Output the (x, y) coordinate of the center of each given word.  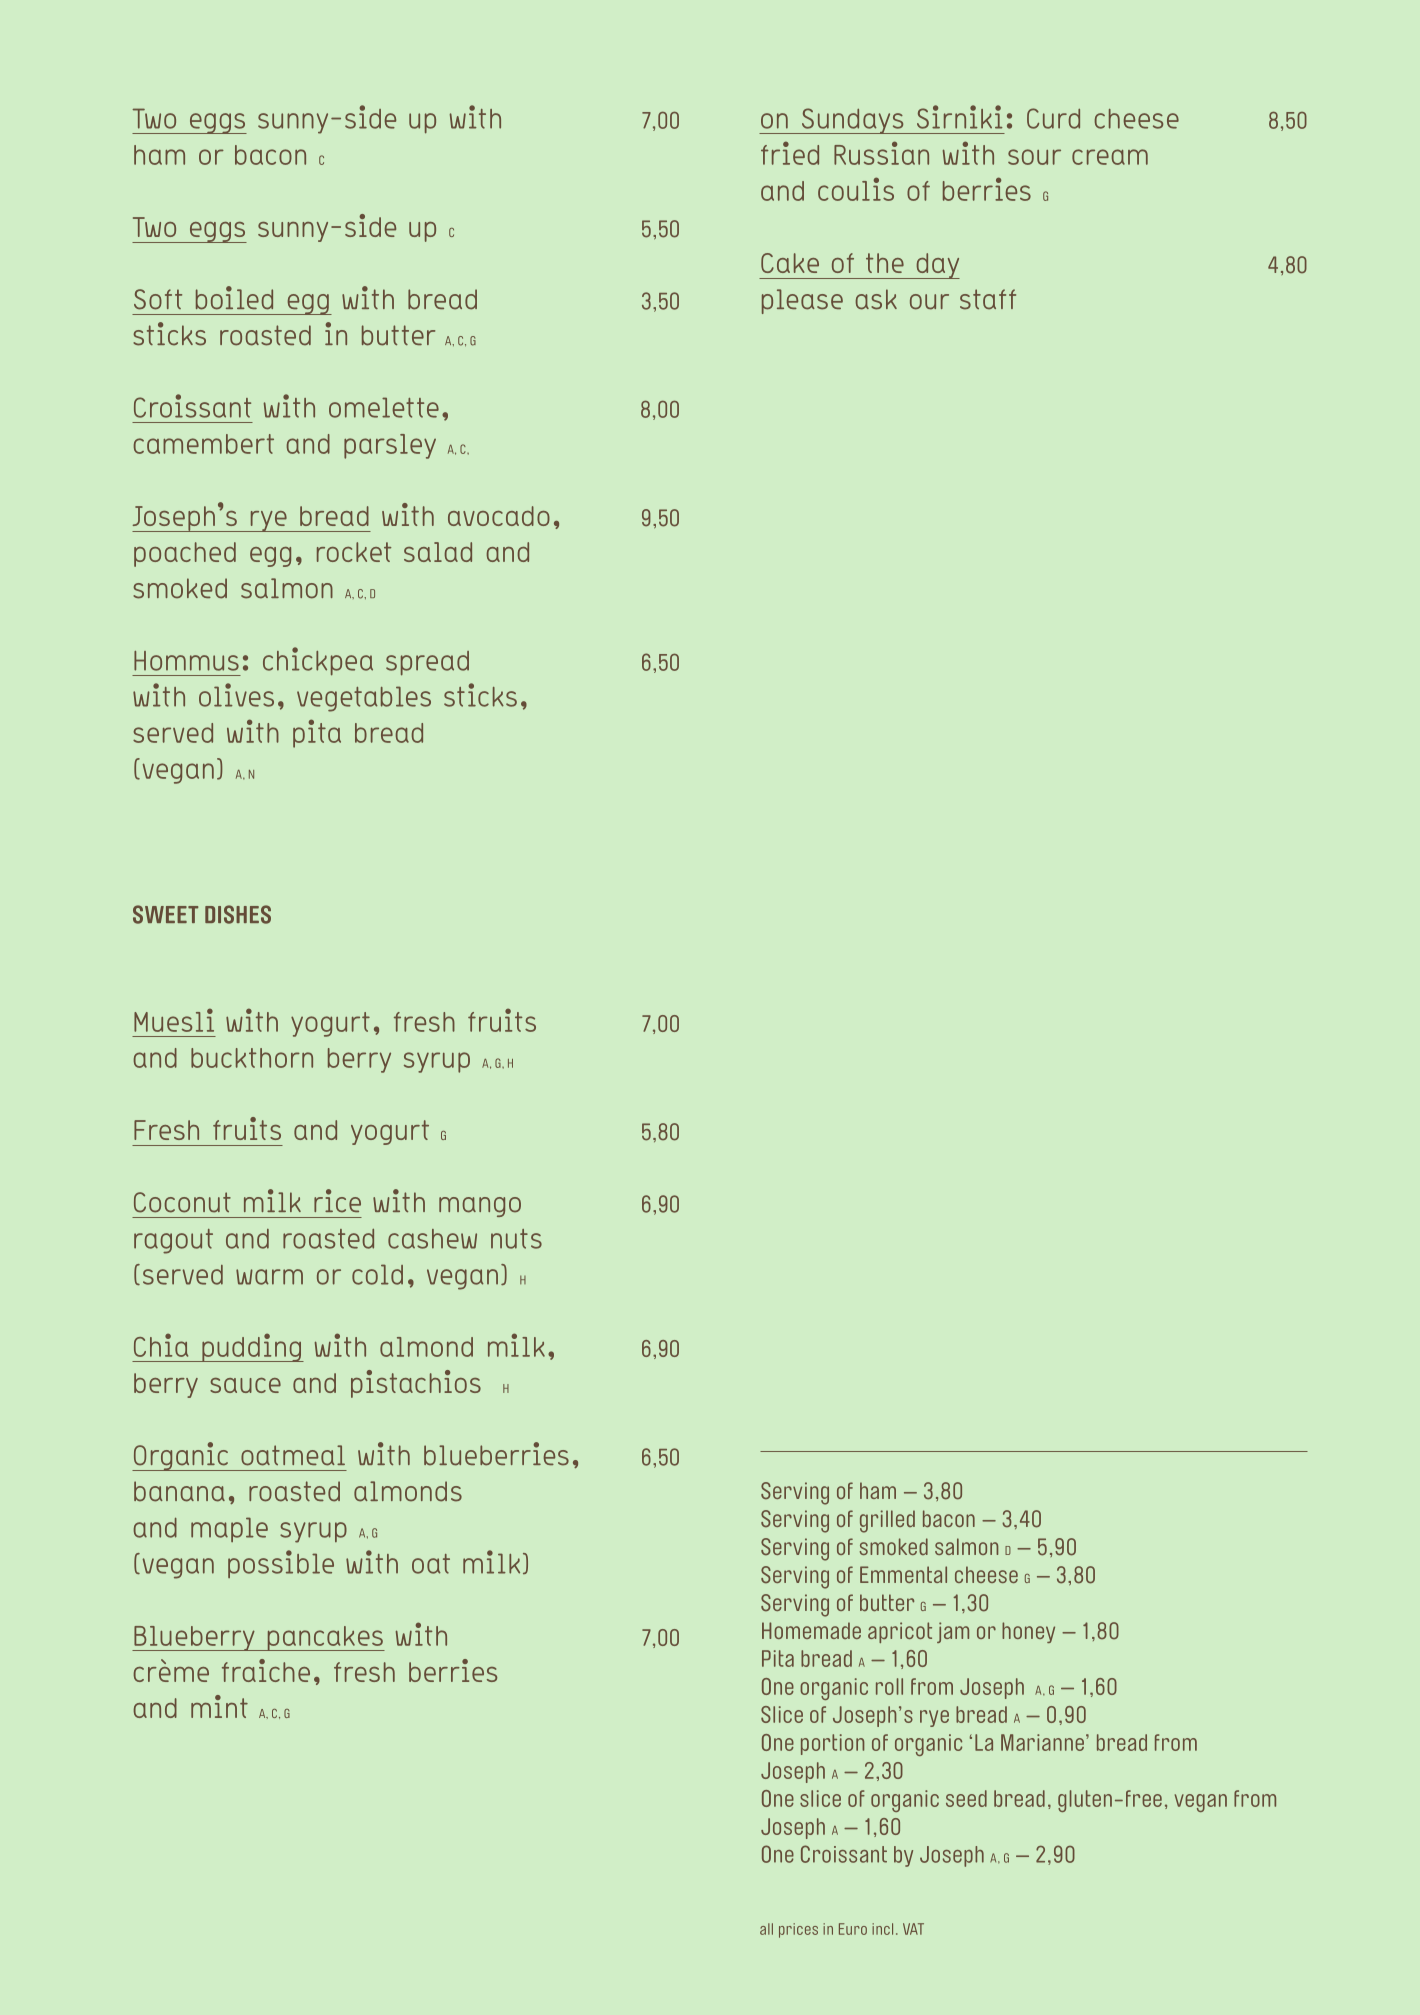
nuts (516, 1239)
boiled (234, 298)
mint (219, 1706)
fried (790, 153)
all (766, 1929)
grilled (887, 1521)
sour (1034, 157)
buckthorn (252, 1058)
